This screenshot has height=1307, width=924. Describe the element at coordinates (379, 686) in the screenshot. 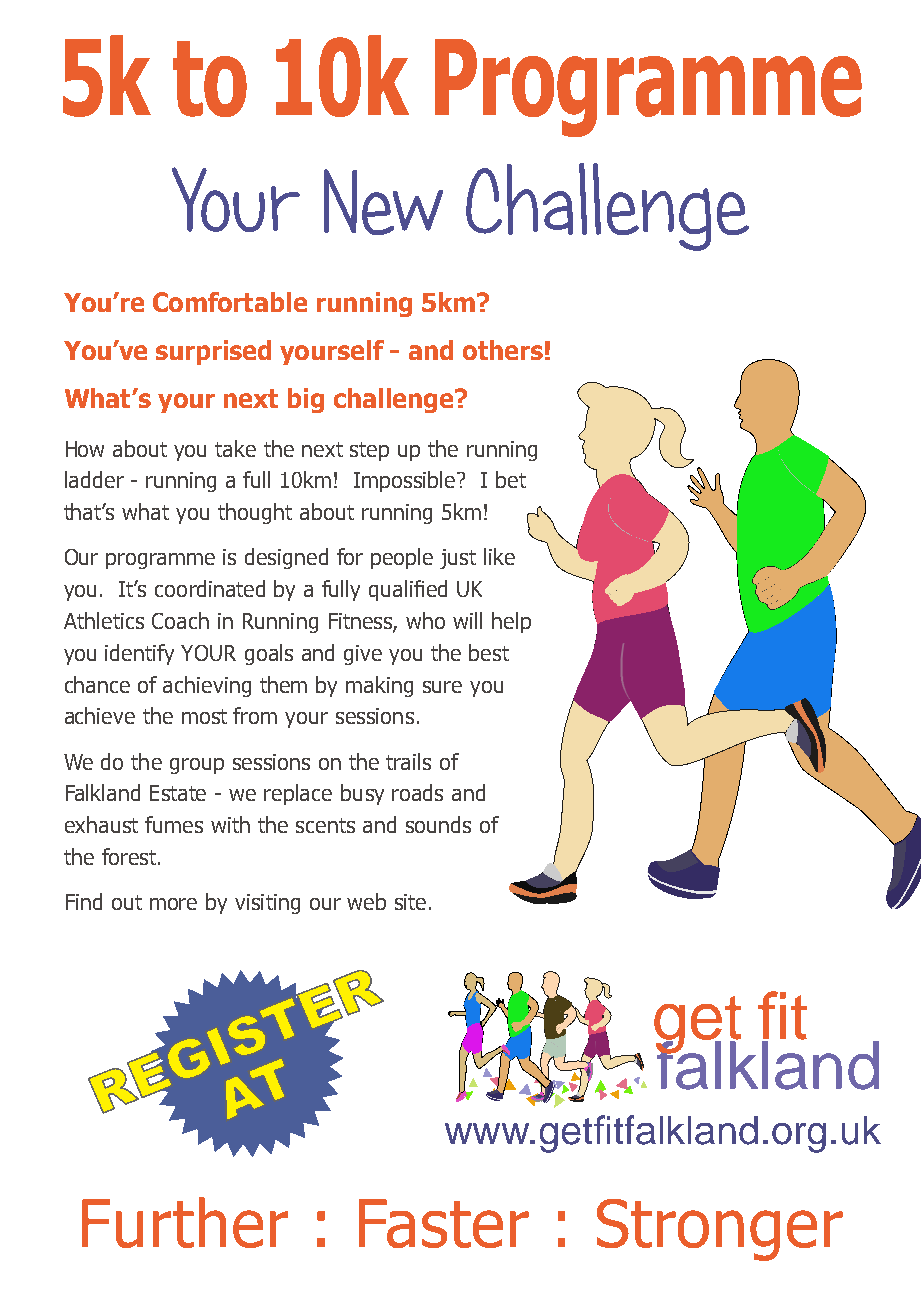

I see `making` at that location.
